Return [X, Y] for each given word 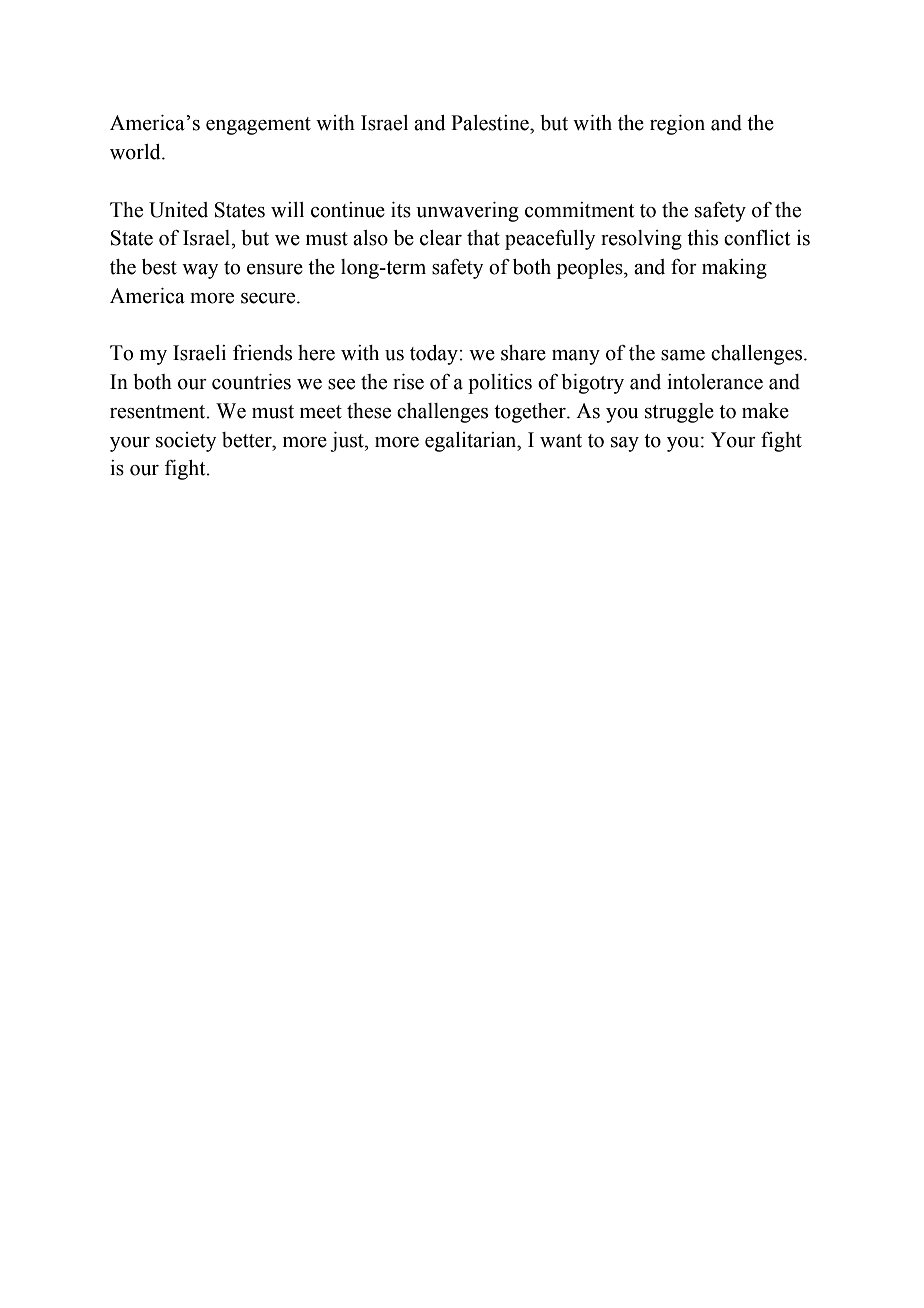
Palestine [491, 123]
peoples [591, 269]
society [186, 442]
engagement [258, 126]
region [677, 125]
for [684, 267]
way [200, 271]
